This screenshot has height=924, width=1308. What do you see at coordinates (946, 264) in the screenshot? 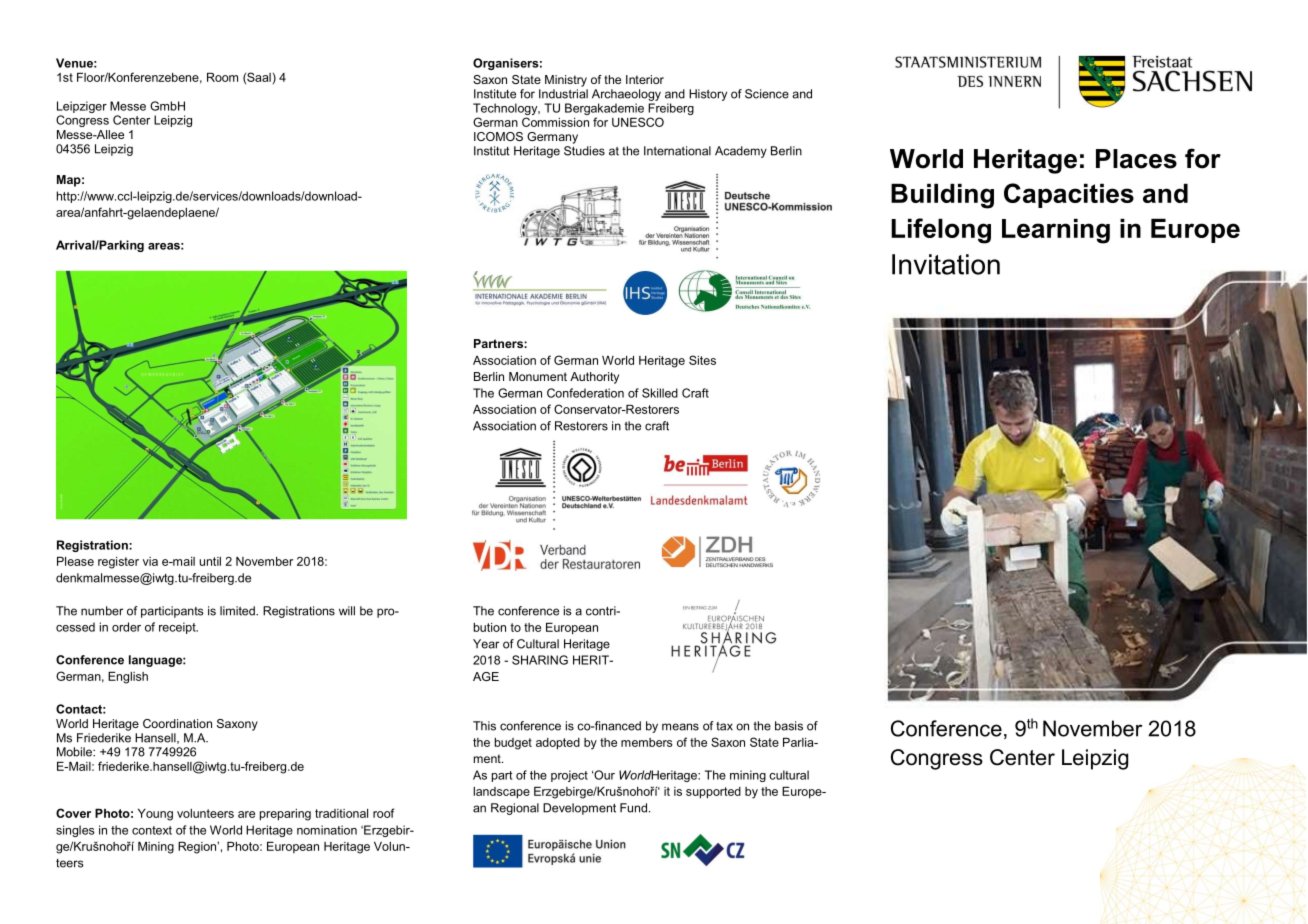
I see `Invitation` at bounding box center [946, 264].
